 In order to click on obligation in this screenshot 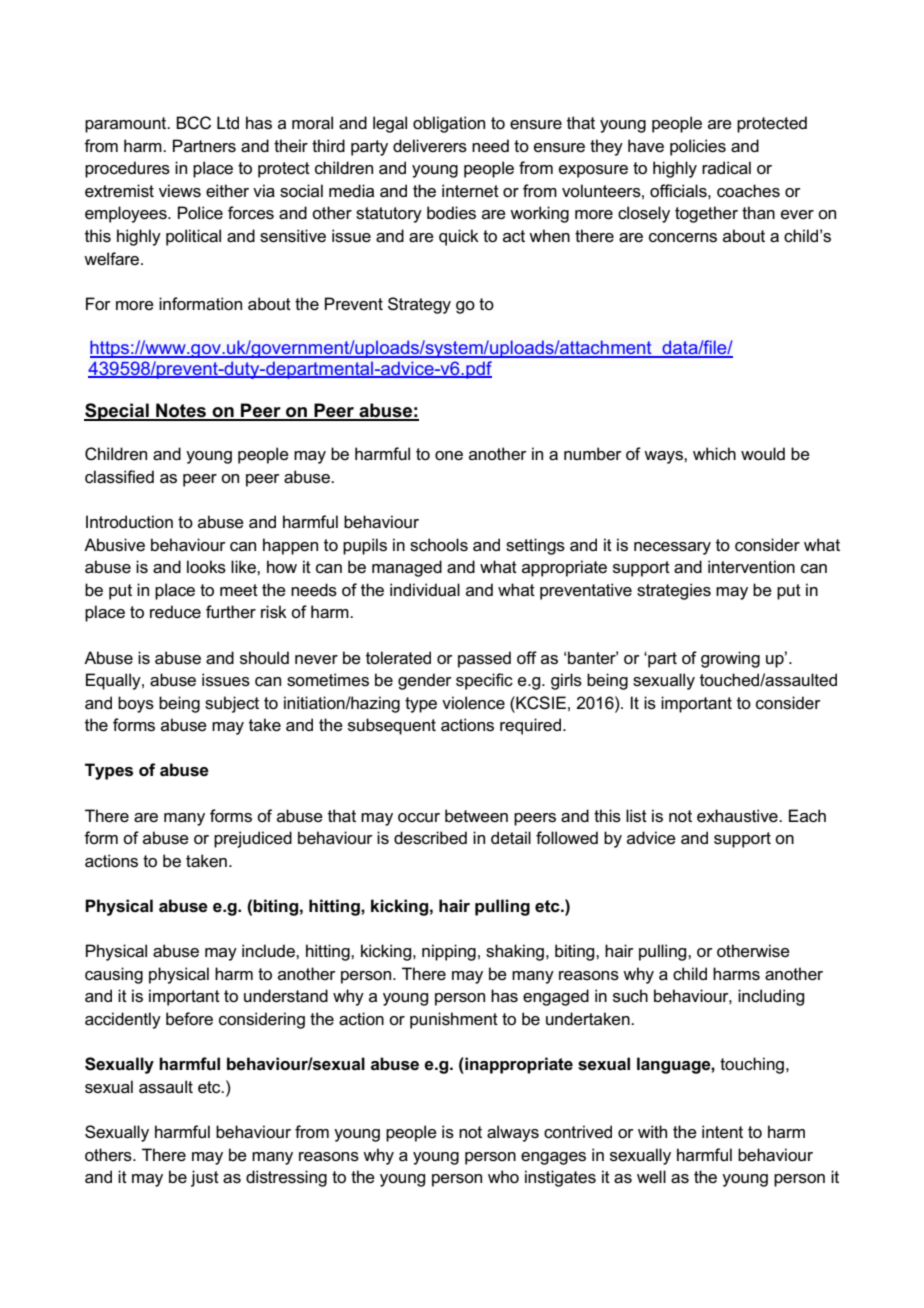, I will do `click(449, 124)`.
